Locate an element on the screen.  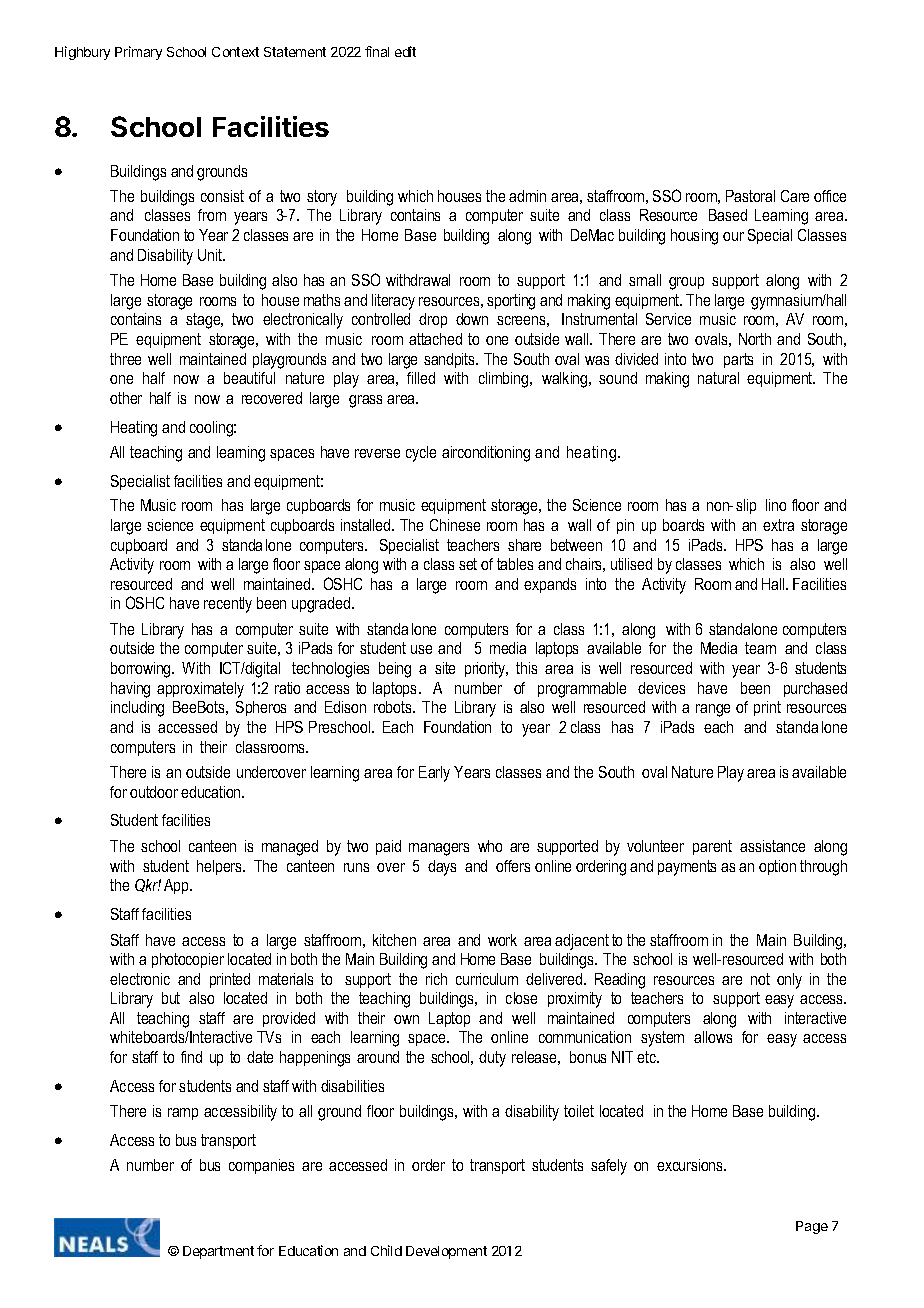
work is located at coordinates (502, 940).
